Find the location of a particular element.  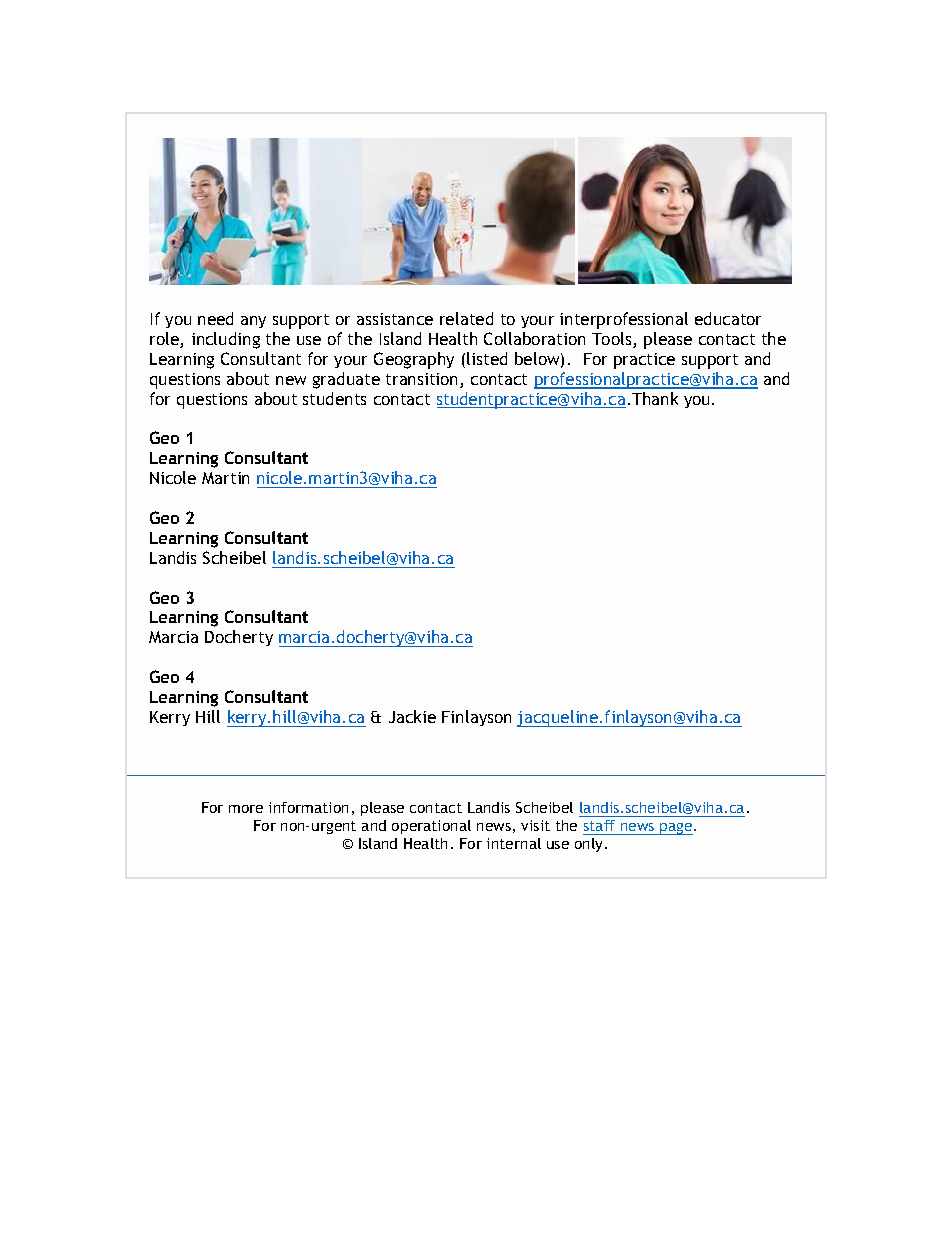

any is located at coordinates (253, 322).
